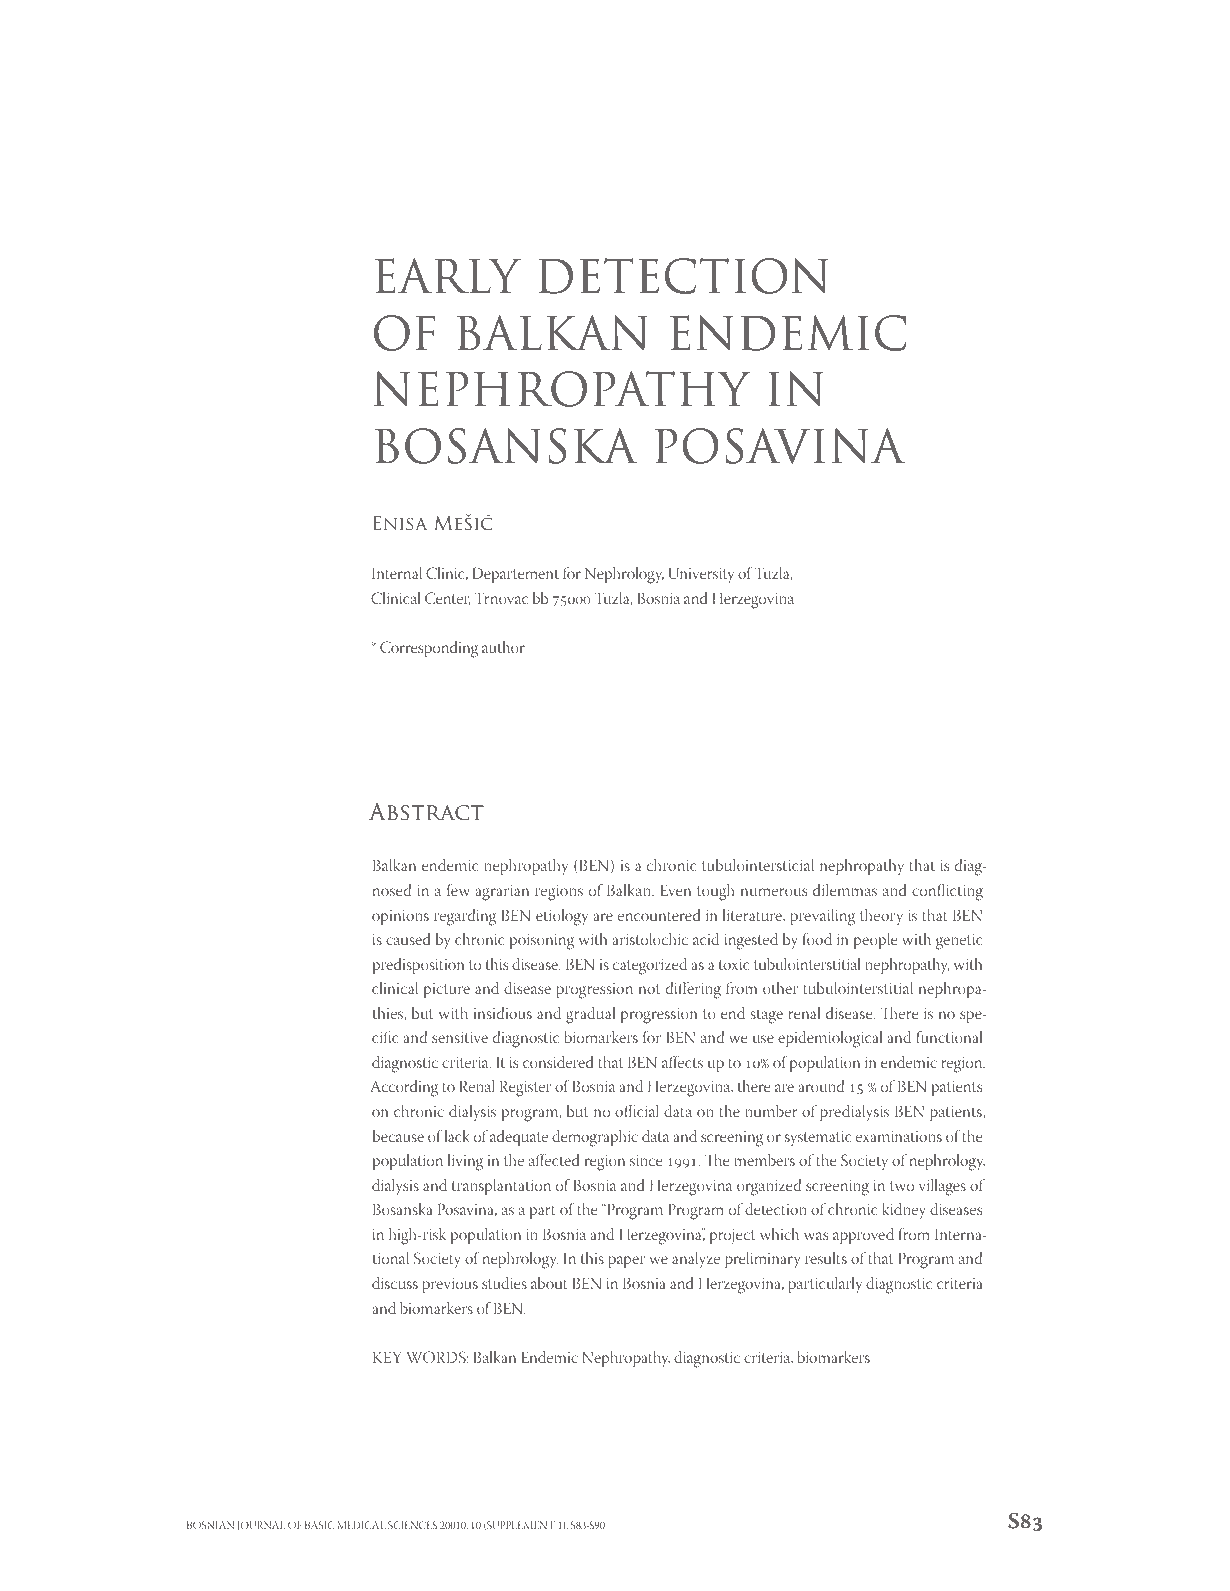  What do you see at coordinates (701, 575) in the screenshot?
I see `University` at bounding box center [701, 575].
